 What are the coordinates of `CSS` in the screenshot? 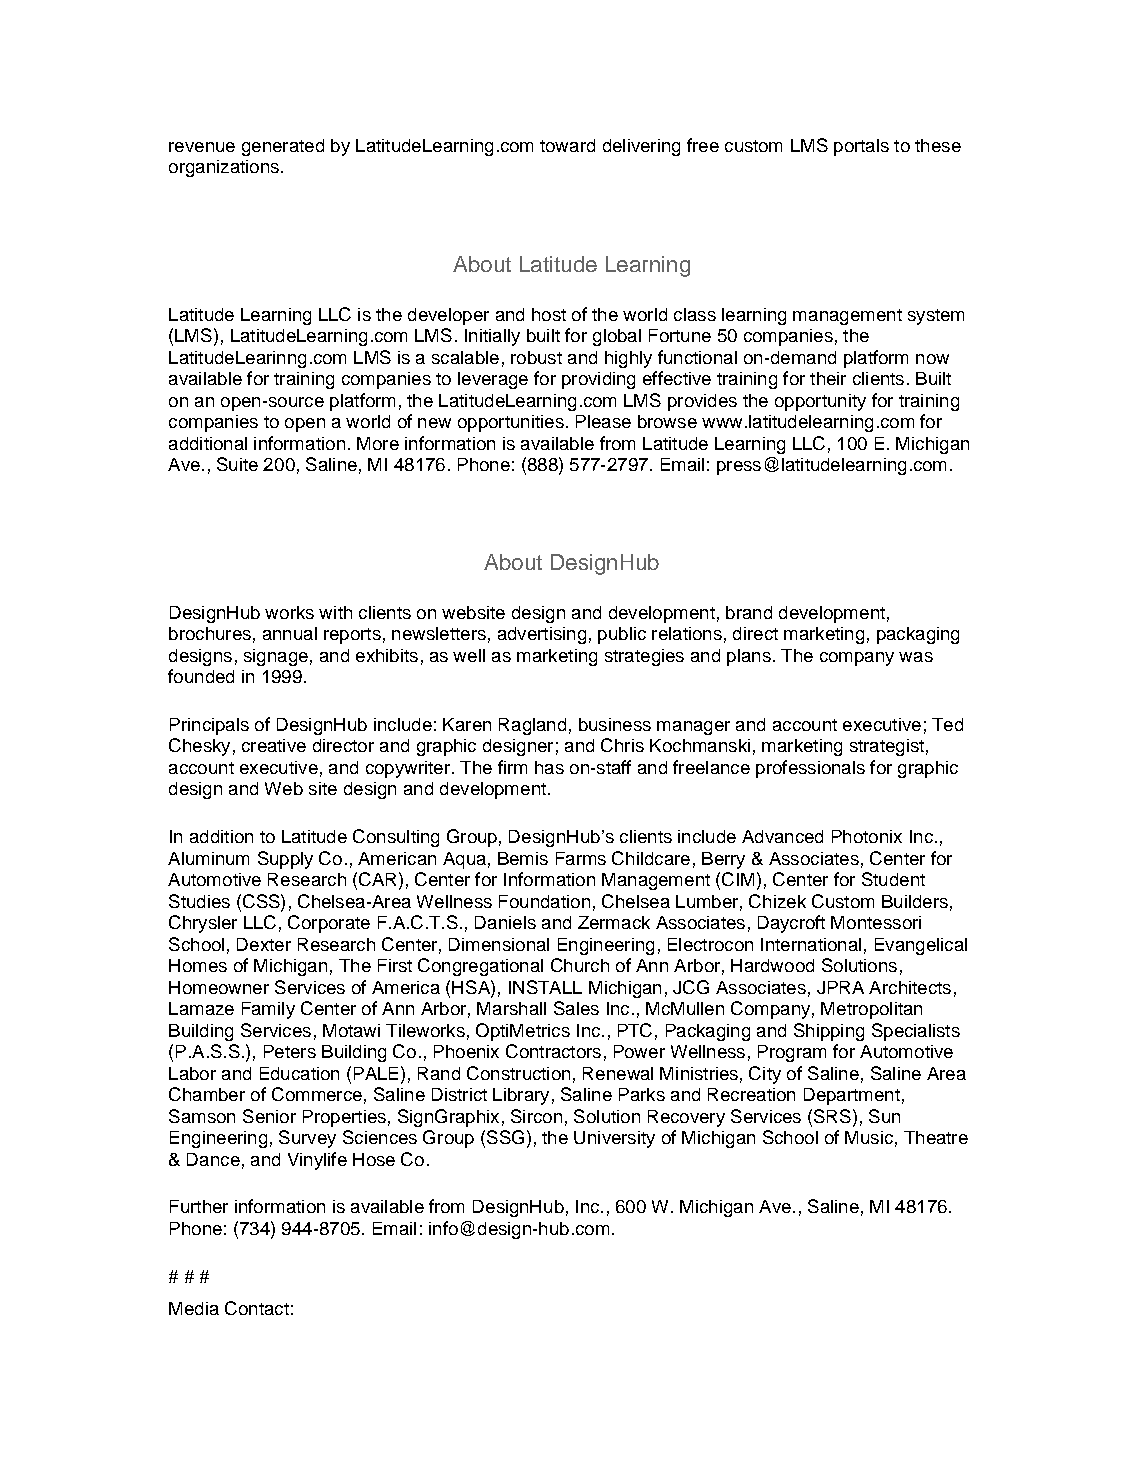 It's located at (261, 901).
